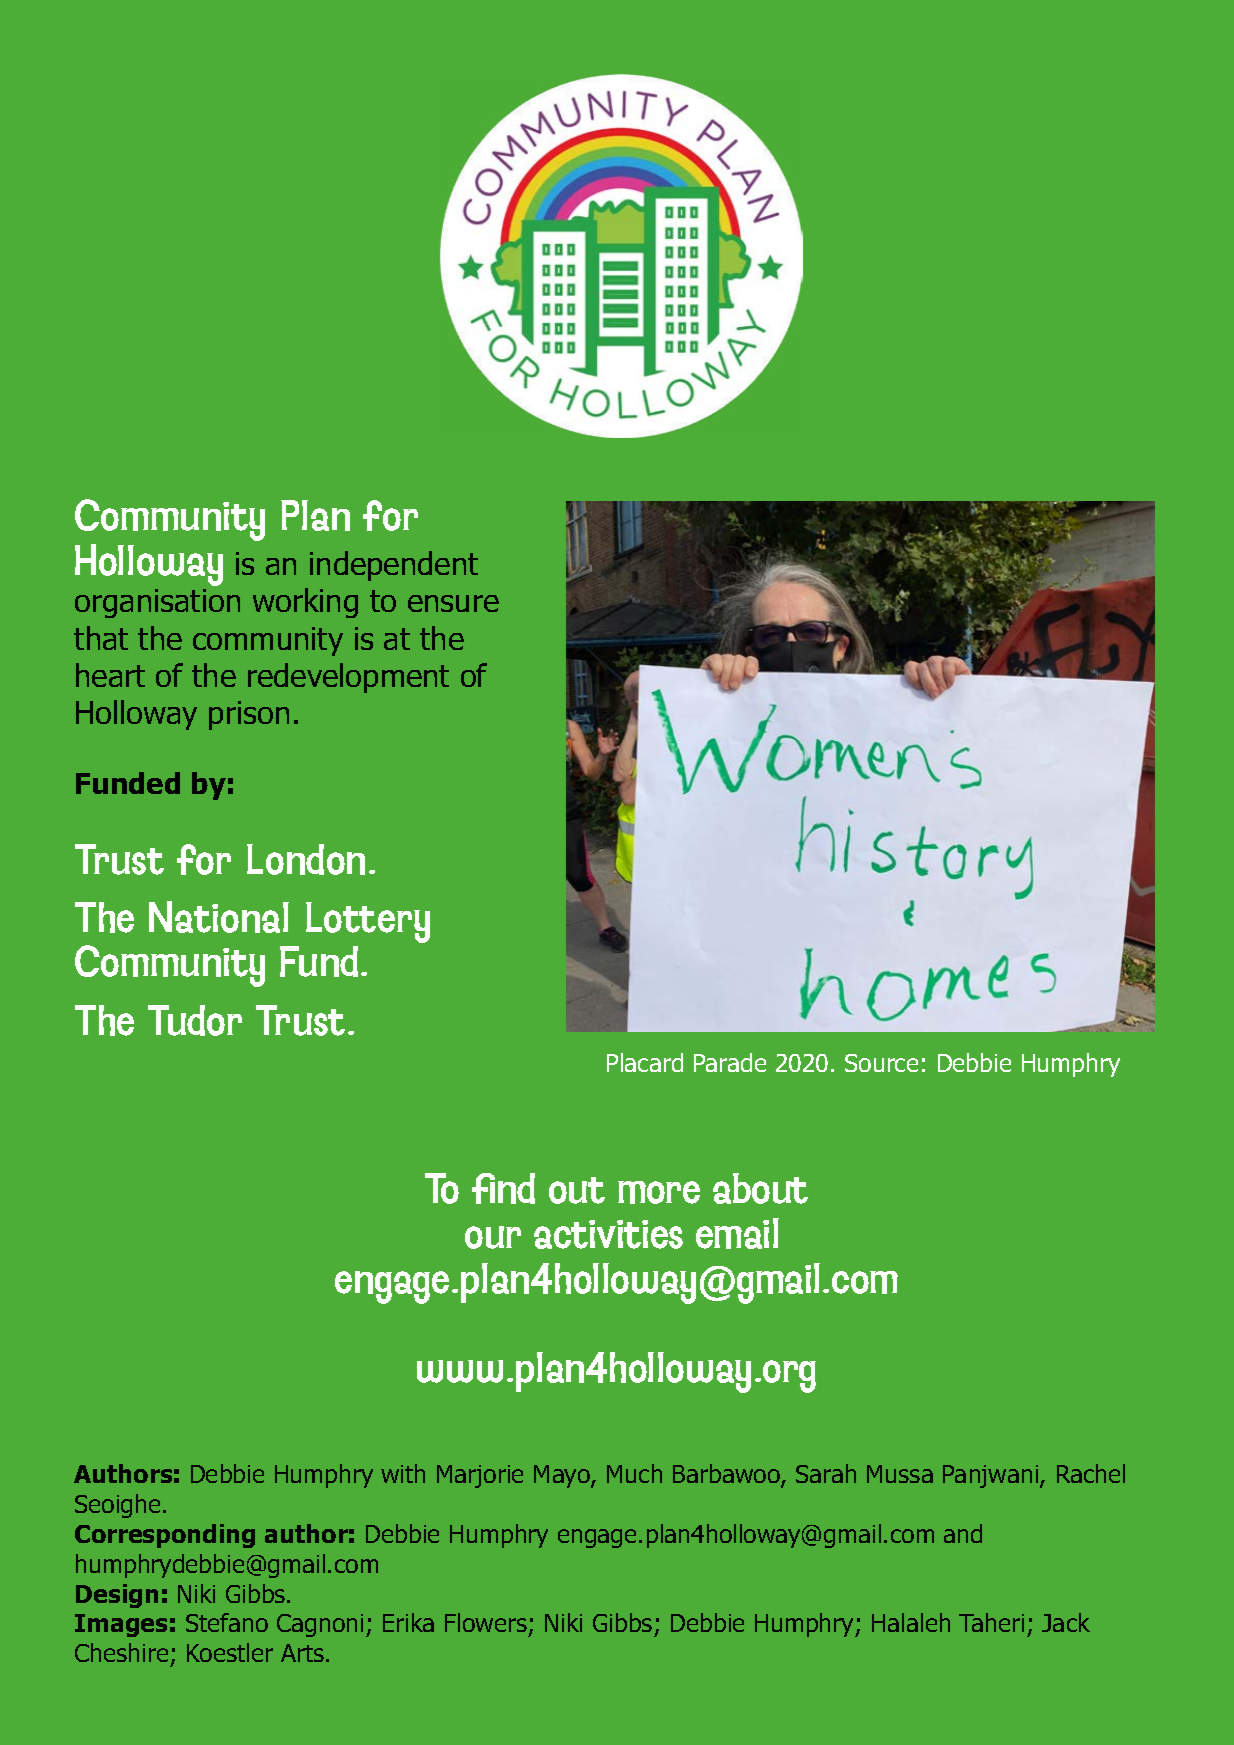  I want to click on London, so click(306, 859).
